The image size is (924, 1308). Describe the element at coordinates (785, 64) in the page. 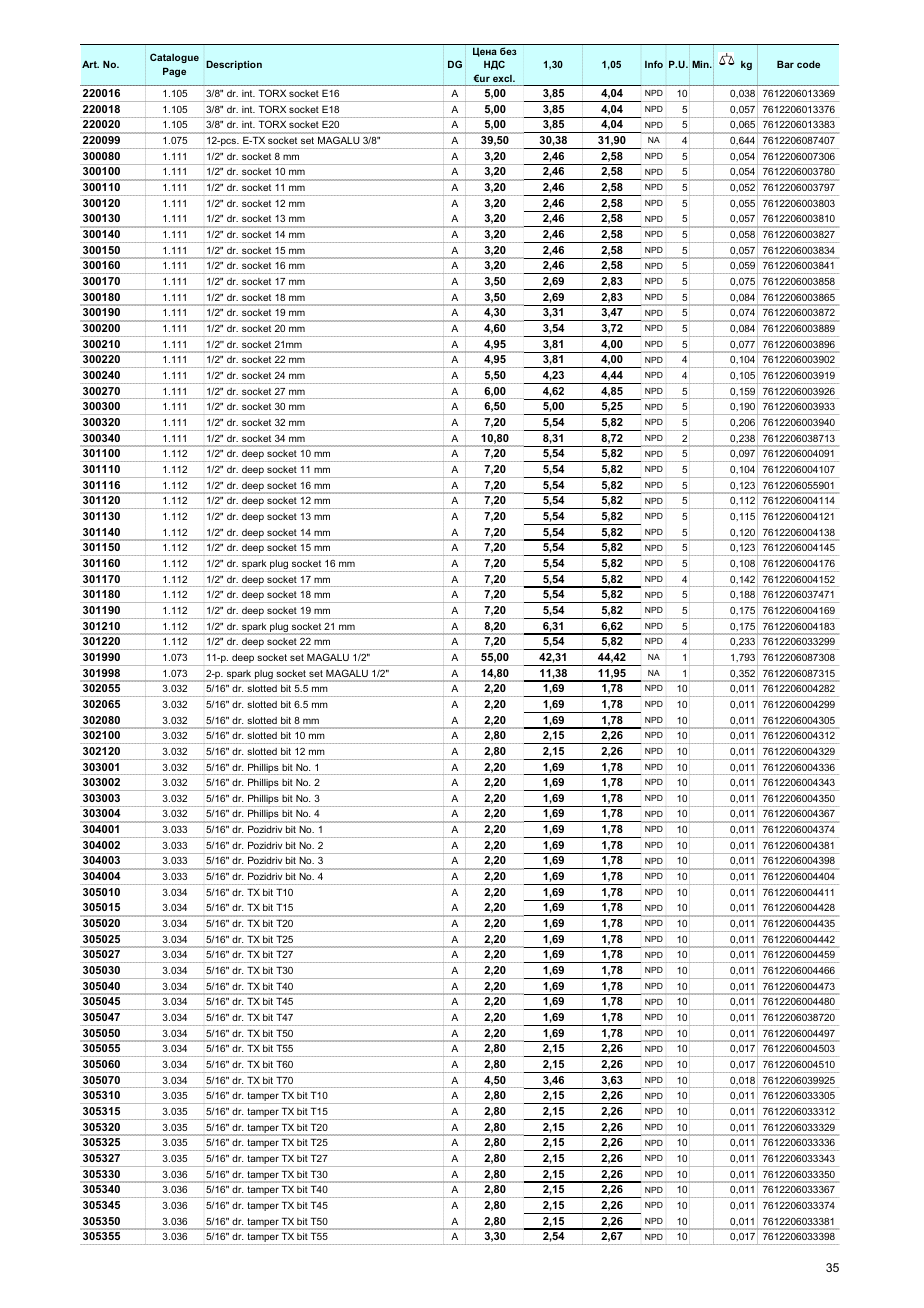

I see `Bar` at that location.
